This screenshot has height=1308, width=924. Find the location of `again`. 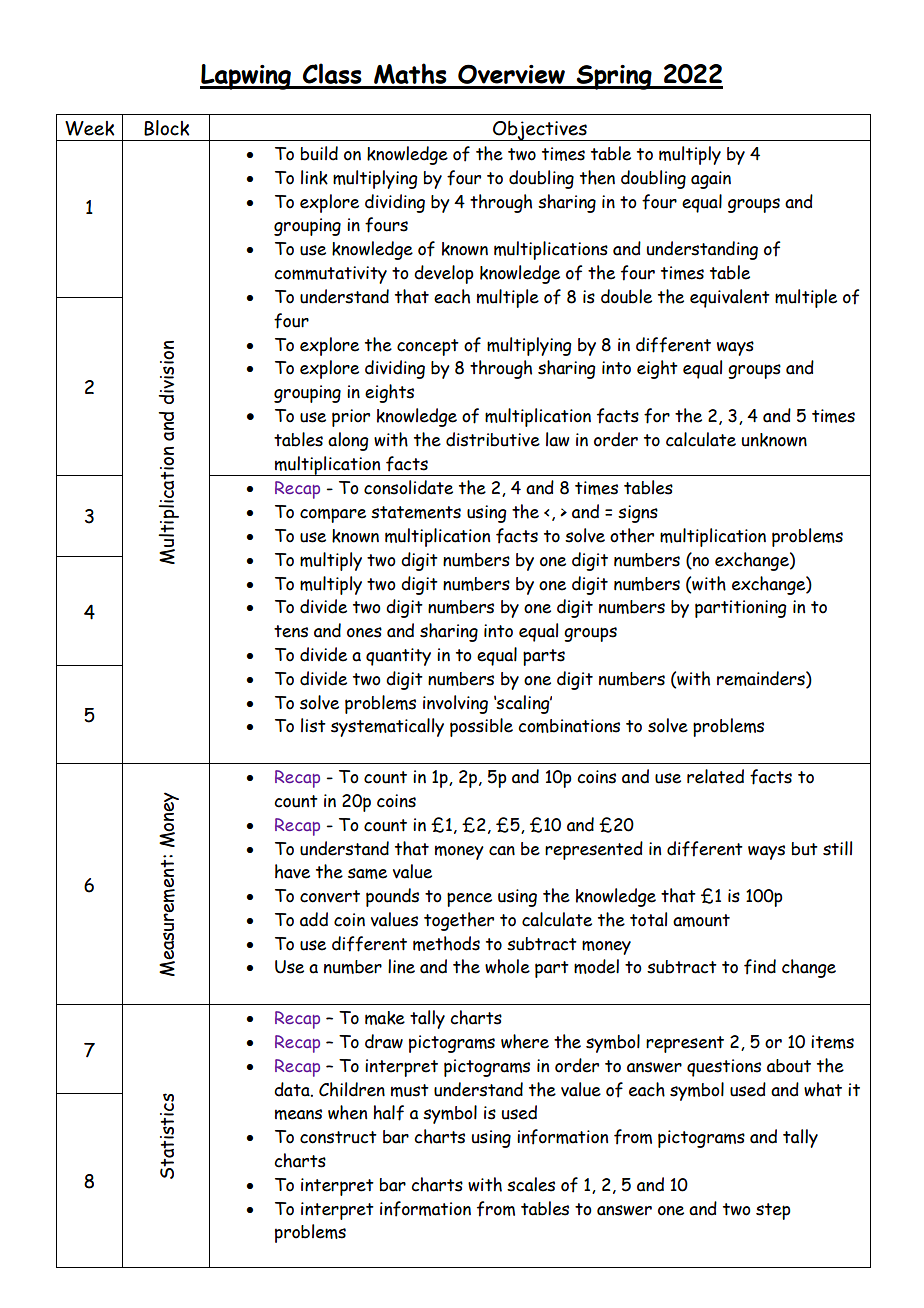

again is located at coordinates (711, 180).
